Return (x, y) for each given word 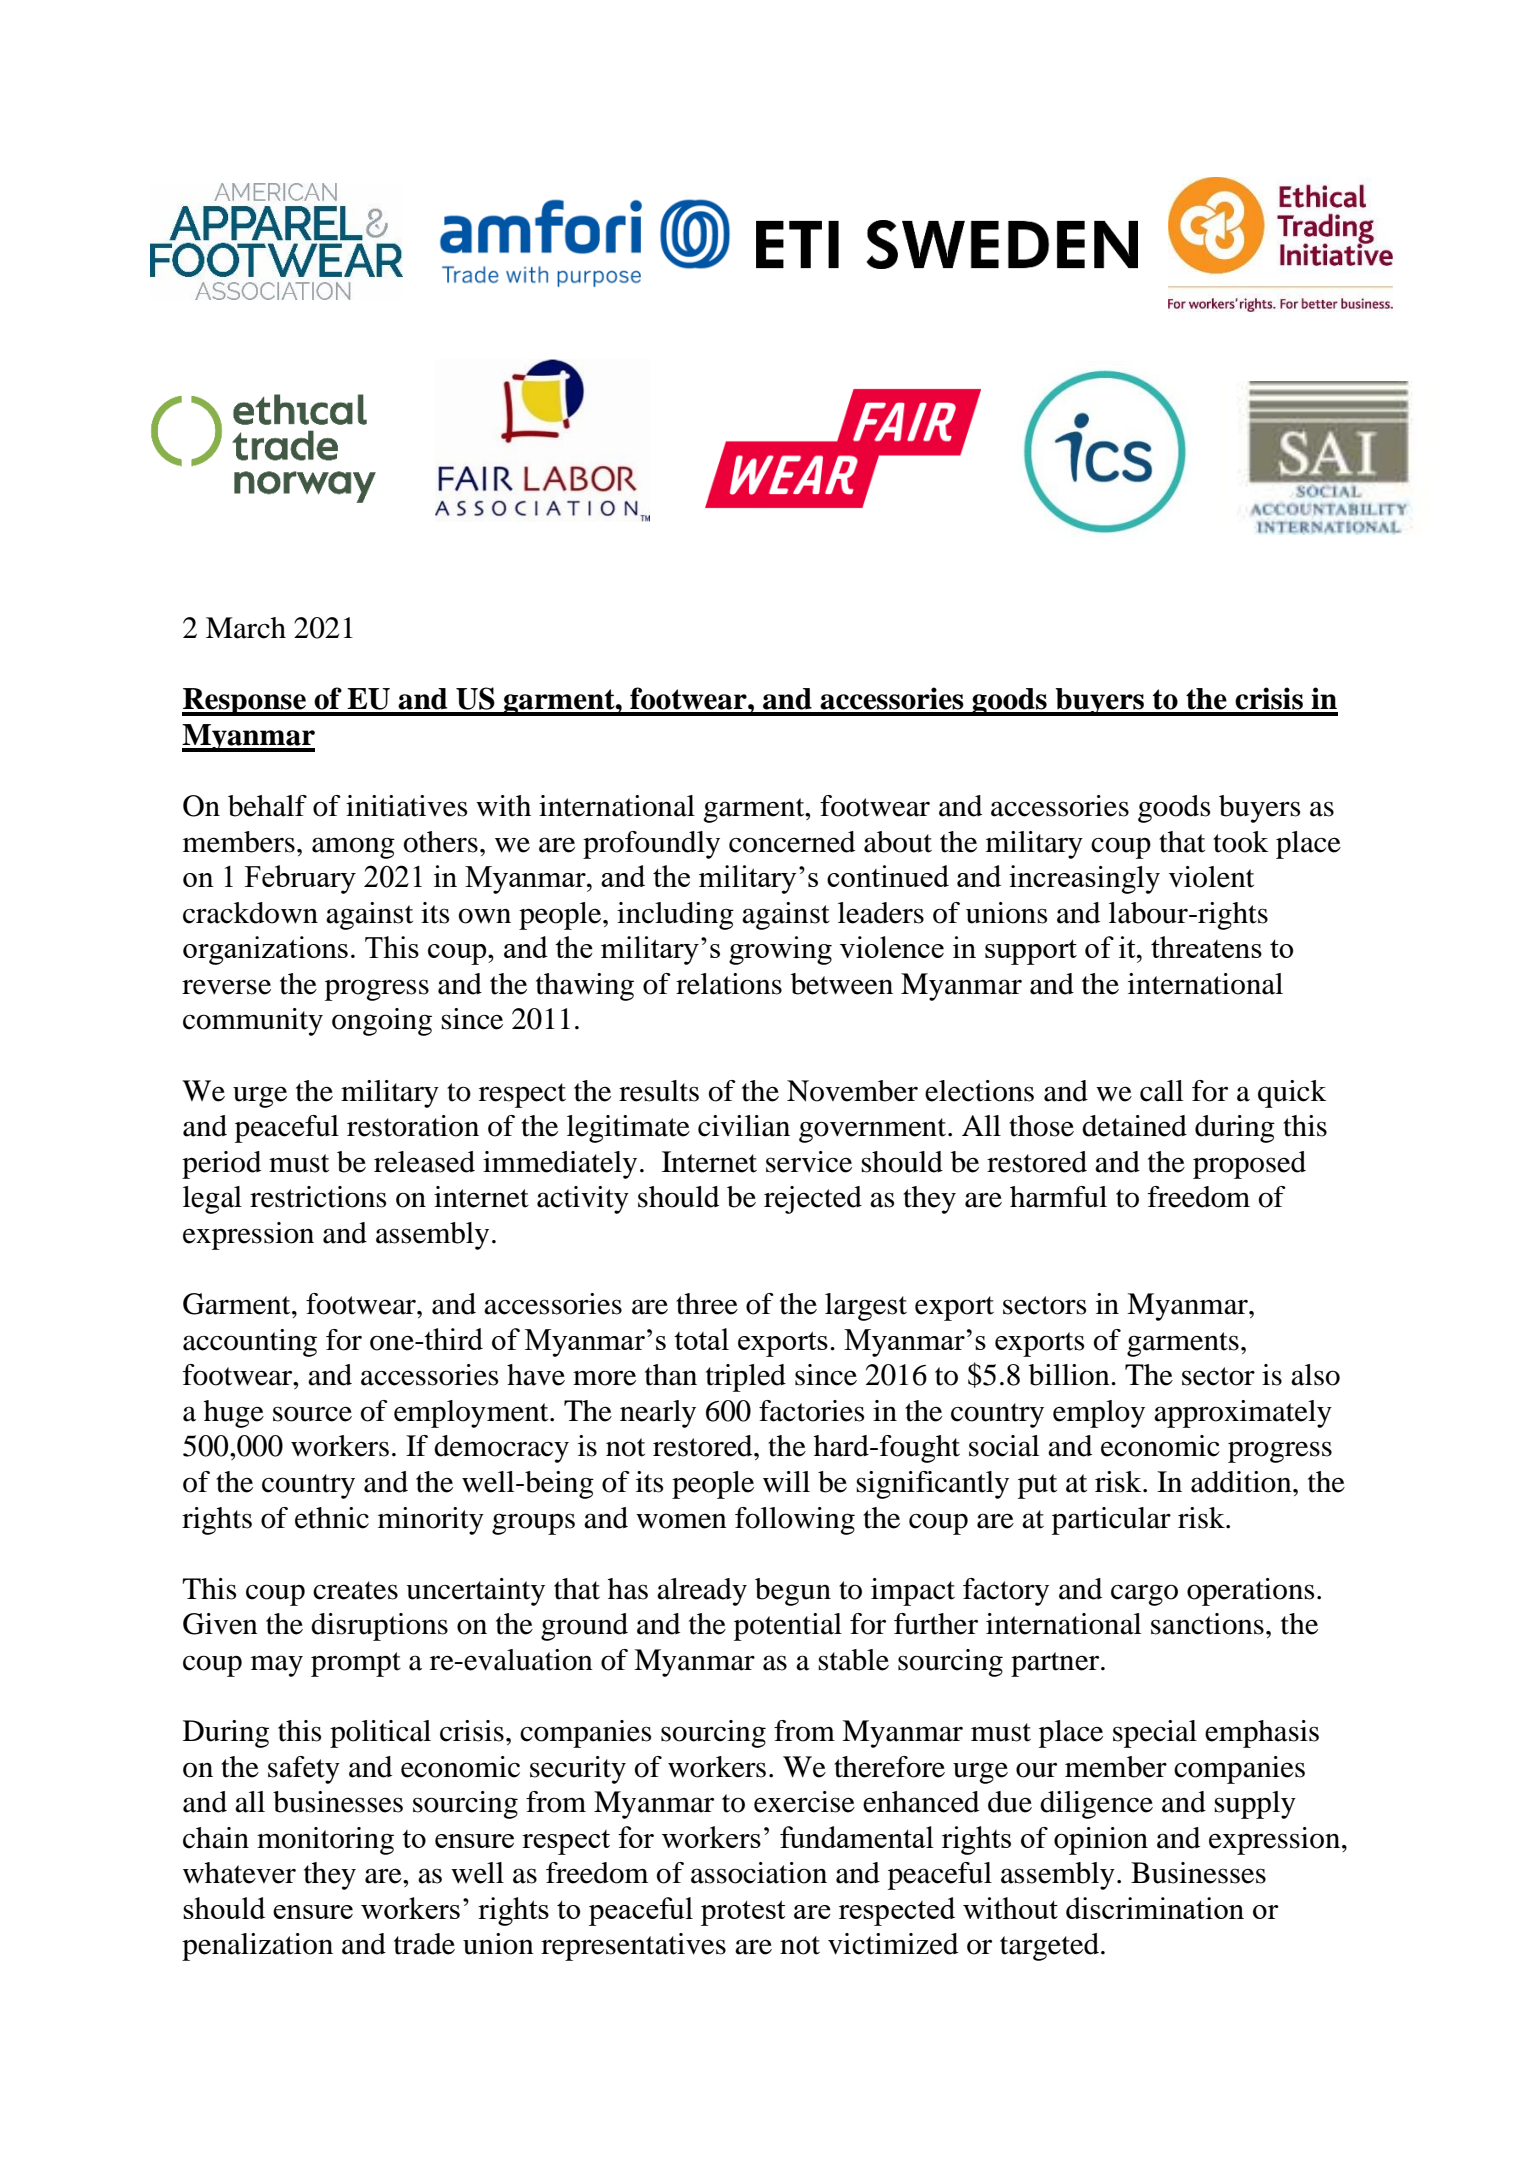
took (1240, 842)
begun (793, 1592)
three (707, 1304)
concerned (792, 842)
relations (729, 984)
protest (743, 1913)
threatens (1206, 947)
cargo (1144, 1595)
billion (1070, 1375)
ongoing (382, 1022)
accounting (250, 1343)
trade (424, 1944)
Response (245, 702)
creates (355, 1590)
